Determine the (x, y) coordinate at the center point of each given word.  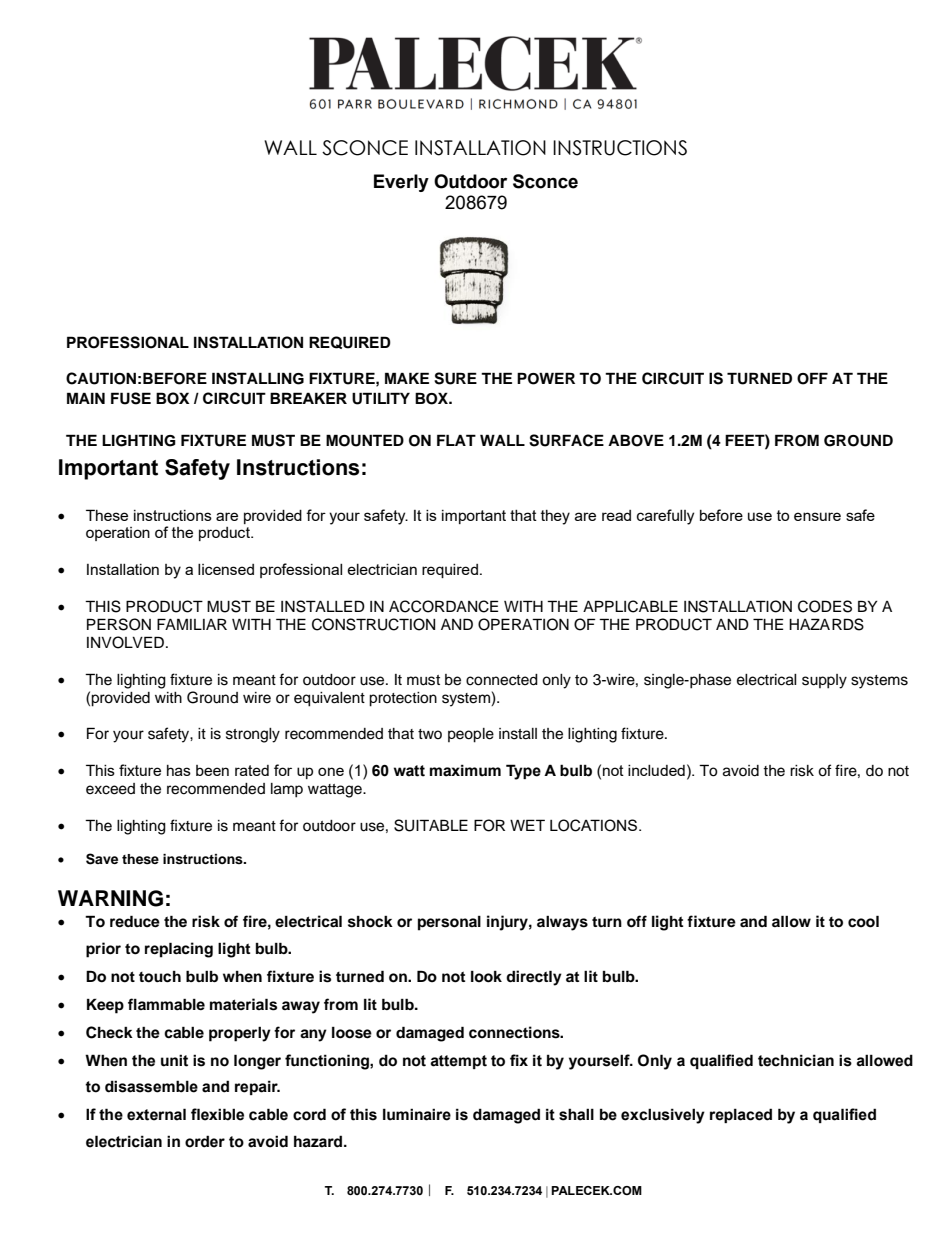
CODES (825, 606)
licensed (226, 569)
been (212, 770)
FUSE (131, 398)
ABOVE (636, 440)
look (486, 977)
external (156, 1114)
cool (863, 921)
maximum (465, 770)
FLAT (456, 440)
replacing (179, 950)
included (656, 770)
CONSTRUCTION (373, 624)
